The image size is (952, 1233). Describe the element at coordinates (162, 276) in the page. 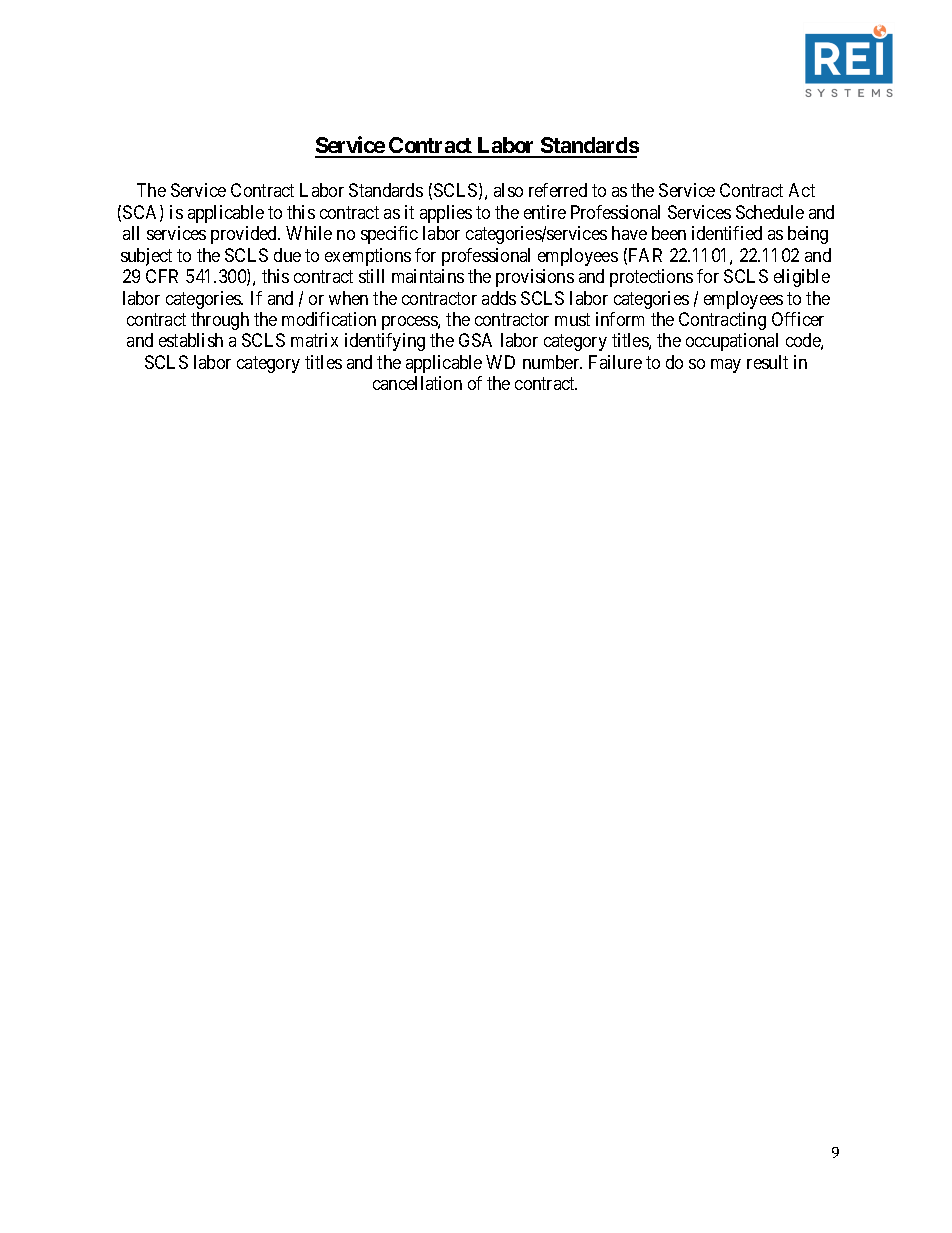

I see `CFR` at that location.
